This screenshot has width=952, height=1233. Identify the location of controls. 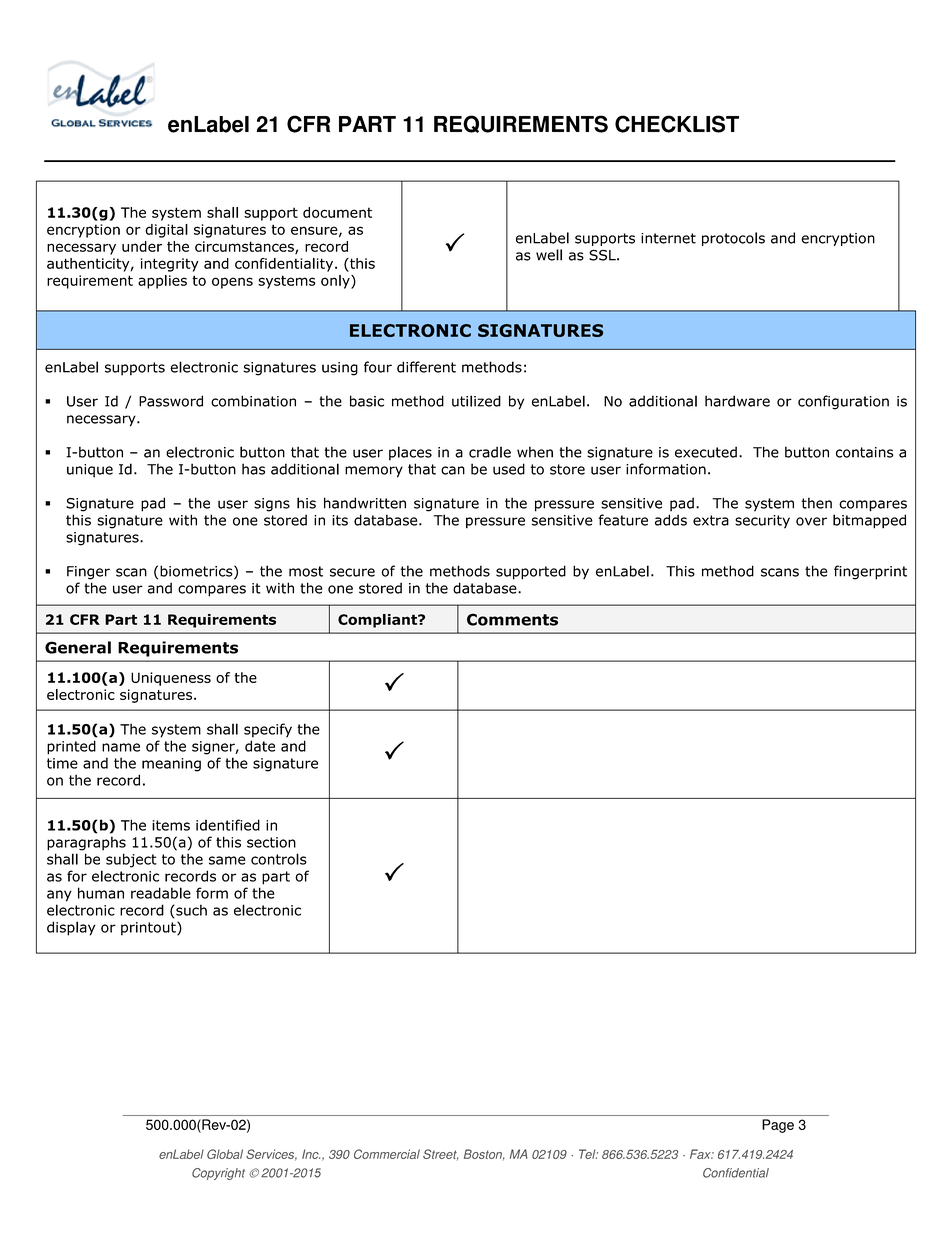
(279, 859).
